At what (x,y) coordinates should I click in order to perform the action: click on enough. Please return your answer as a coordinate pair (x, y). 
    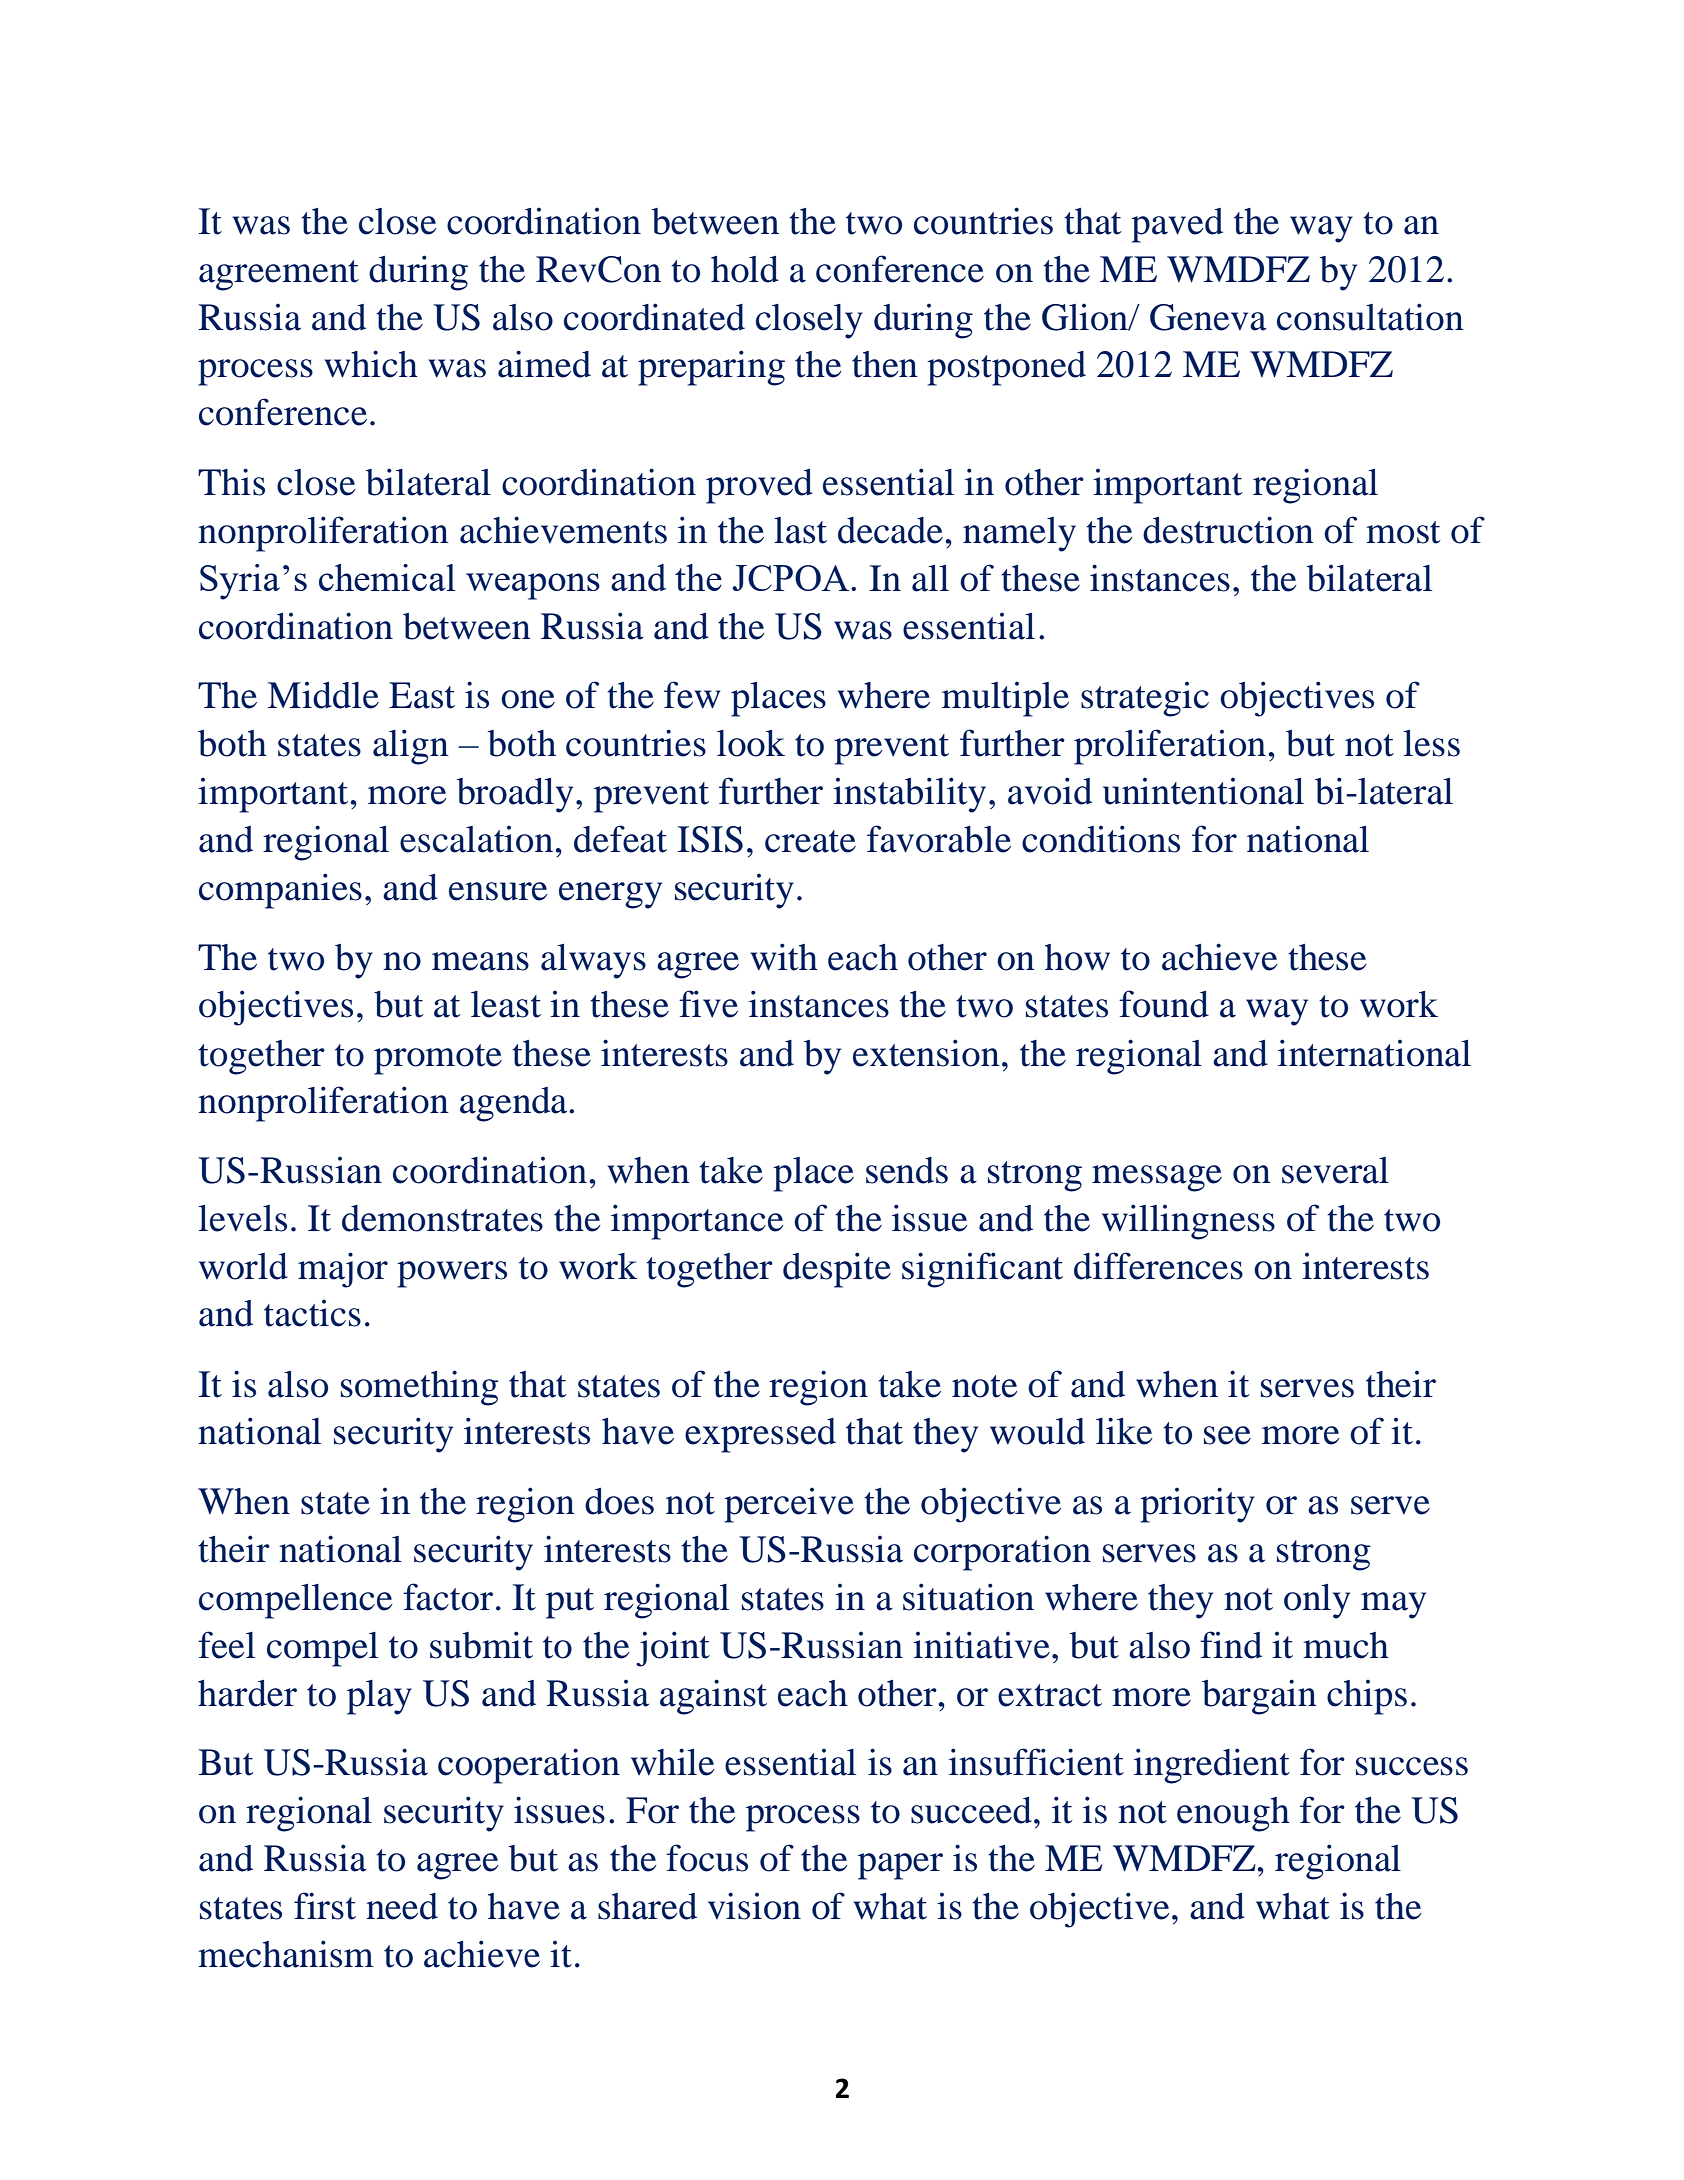
    Looking at the image, I should click on (1233, 1814).
